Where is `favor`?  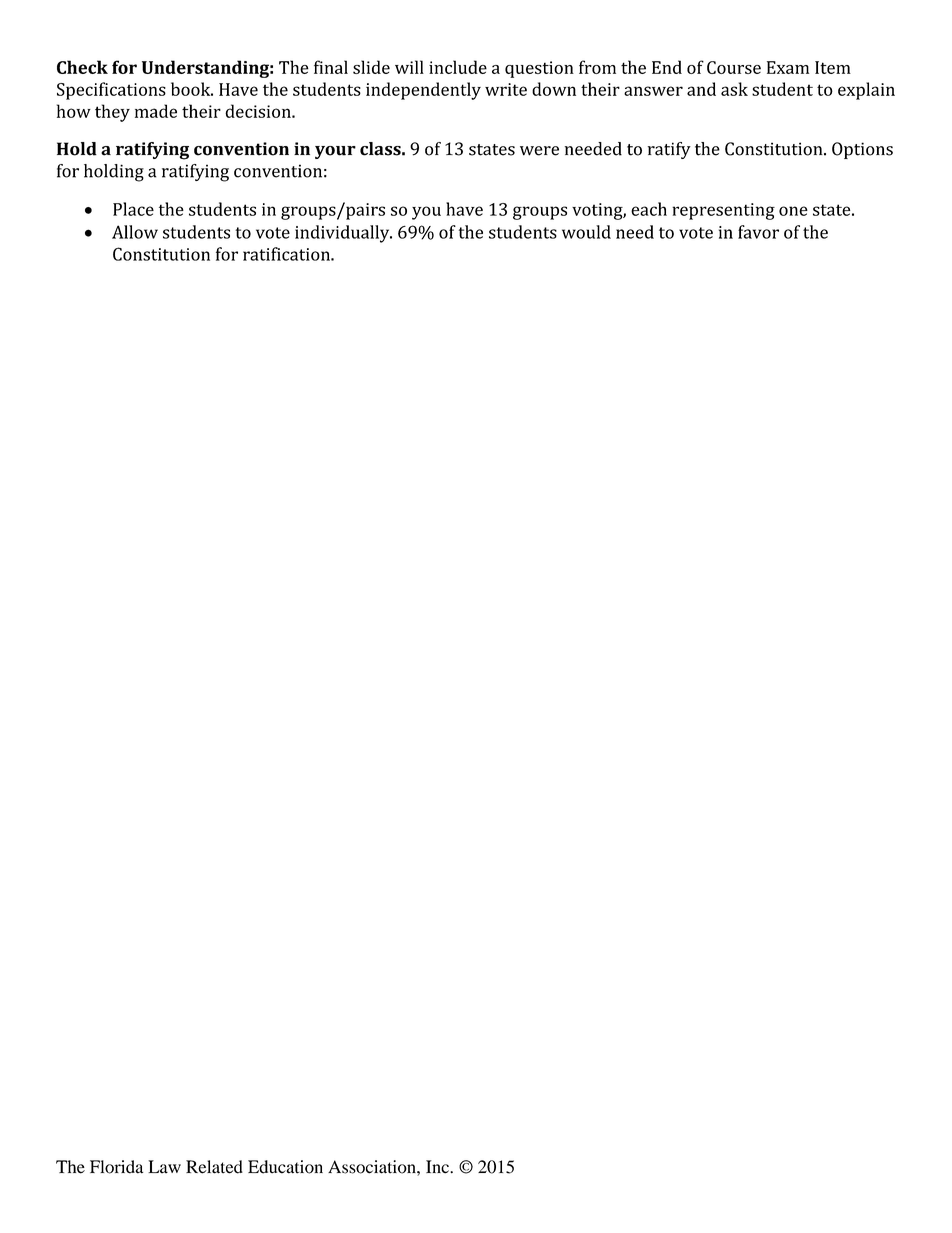 favor is located at coordinates (758, 232).
